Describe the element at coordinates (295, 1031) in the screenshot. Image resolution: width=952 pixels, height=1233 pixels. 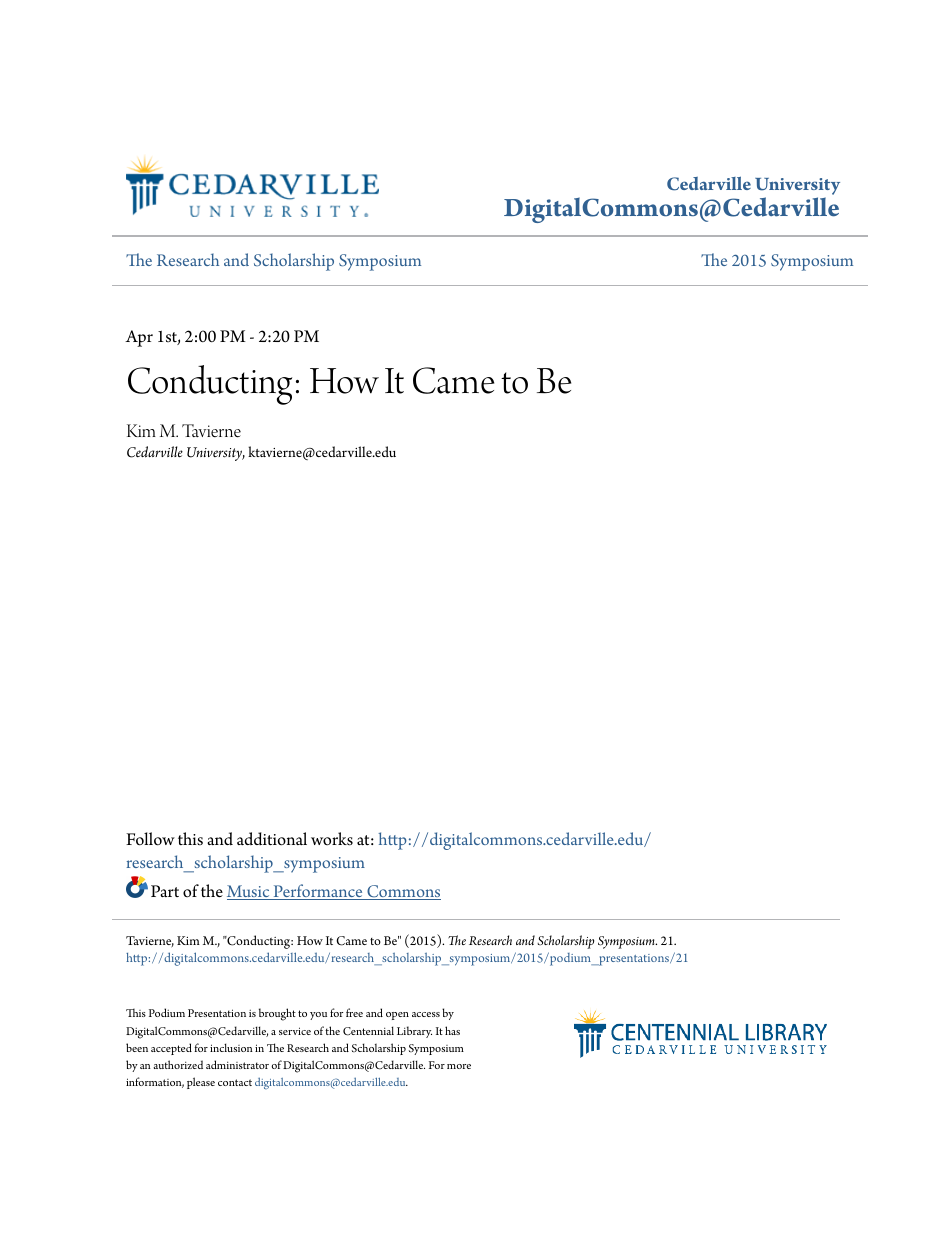
I see `service` at that location.
